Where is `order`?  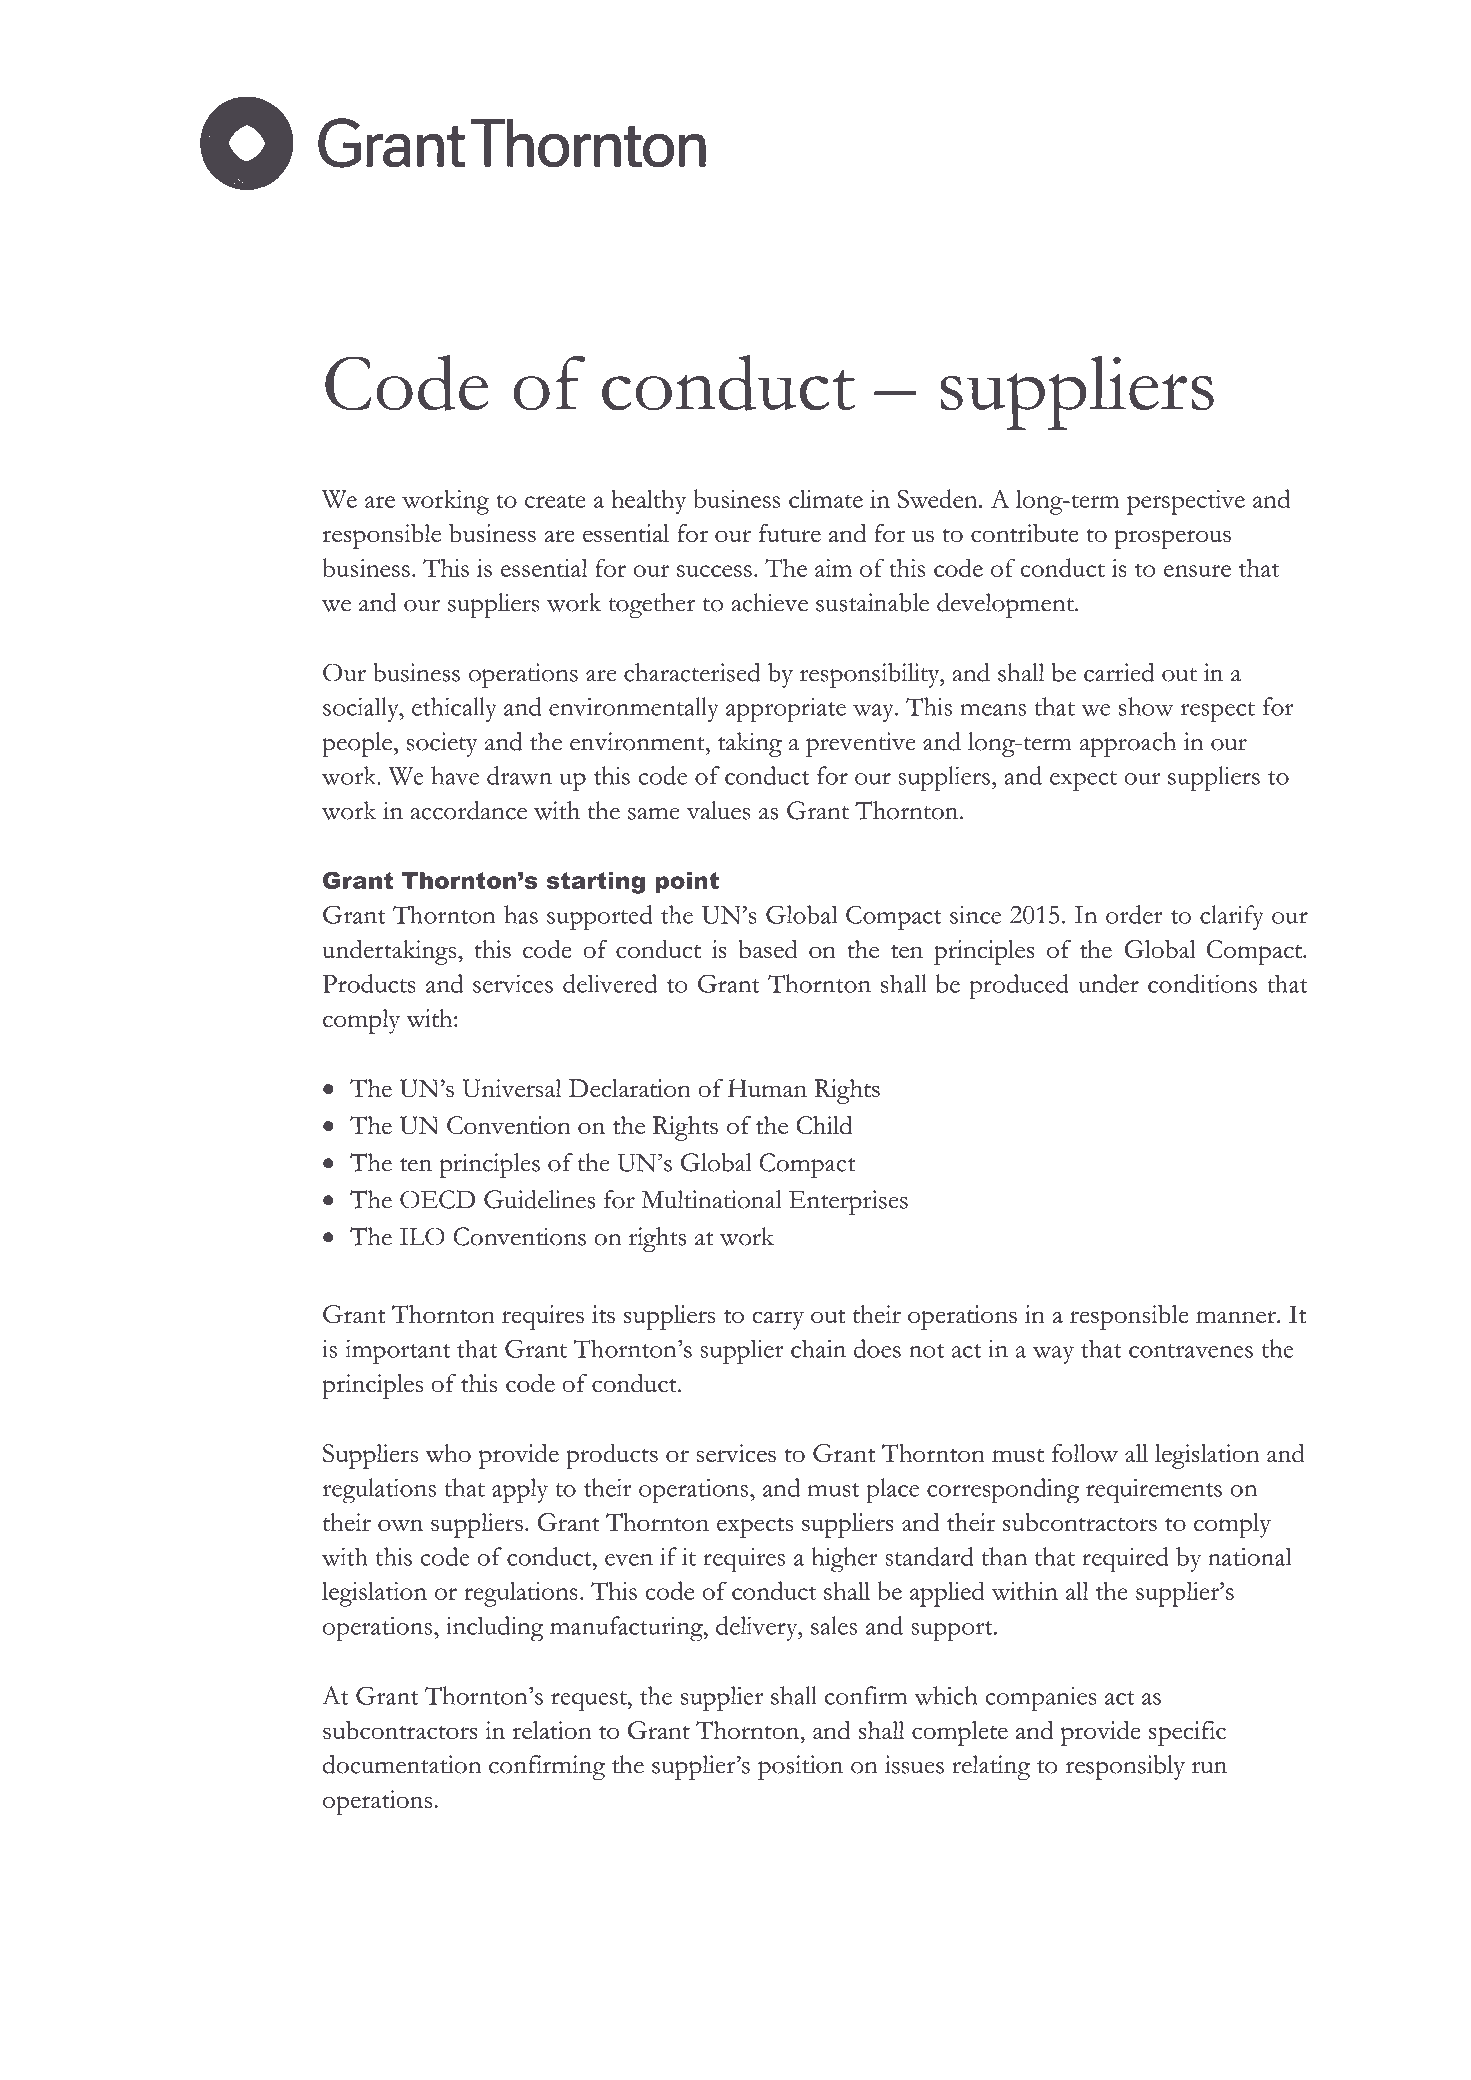
order is located at coordinates (1134, 914).
